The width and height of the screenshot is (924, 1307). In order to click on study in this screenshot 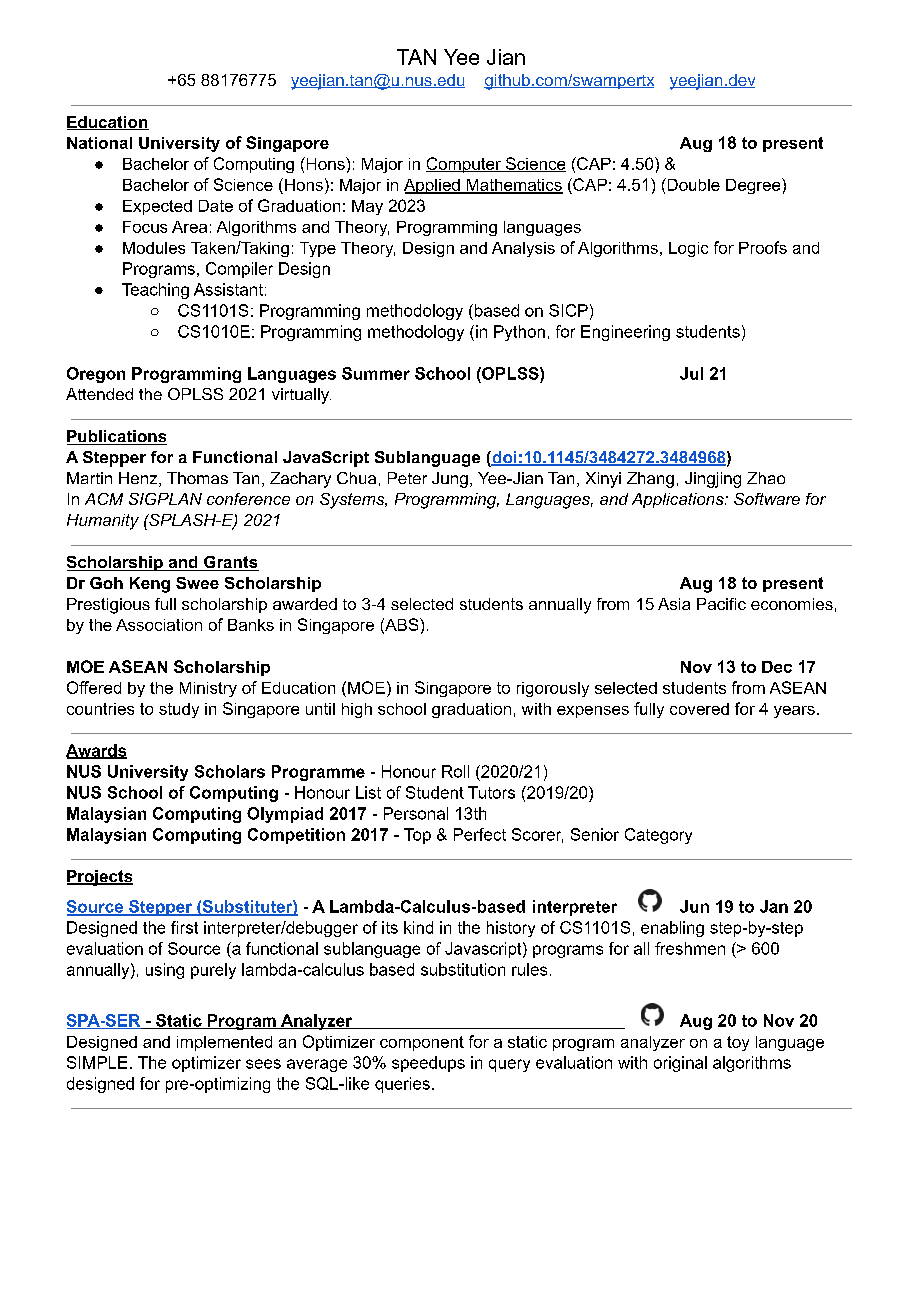, I will do `click(179, 710)`.
